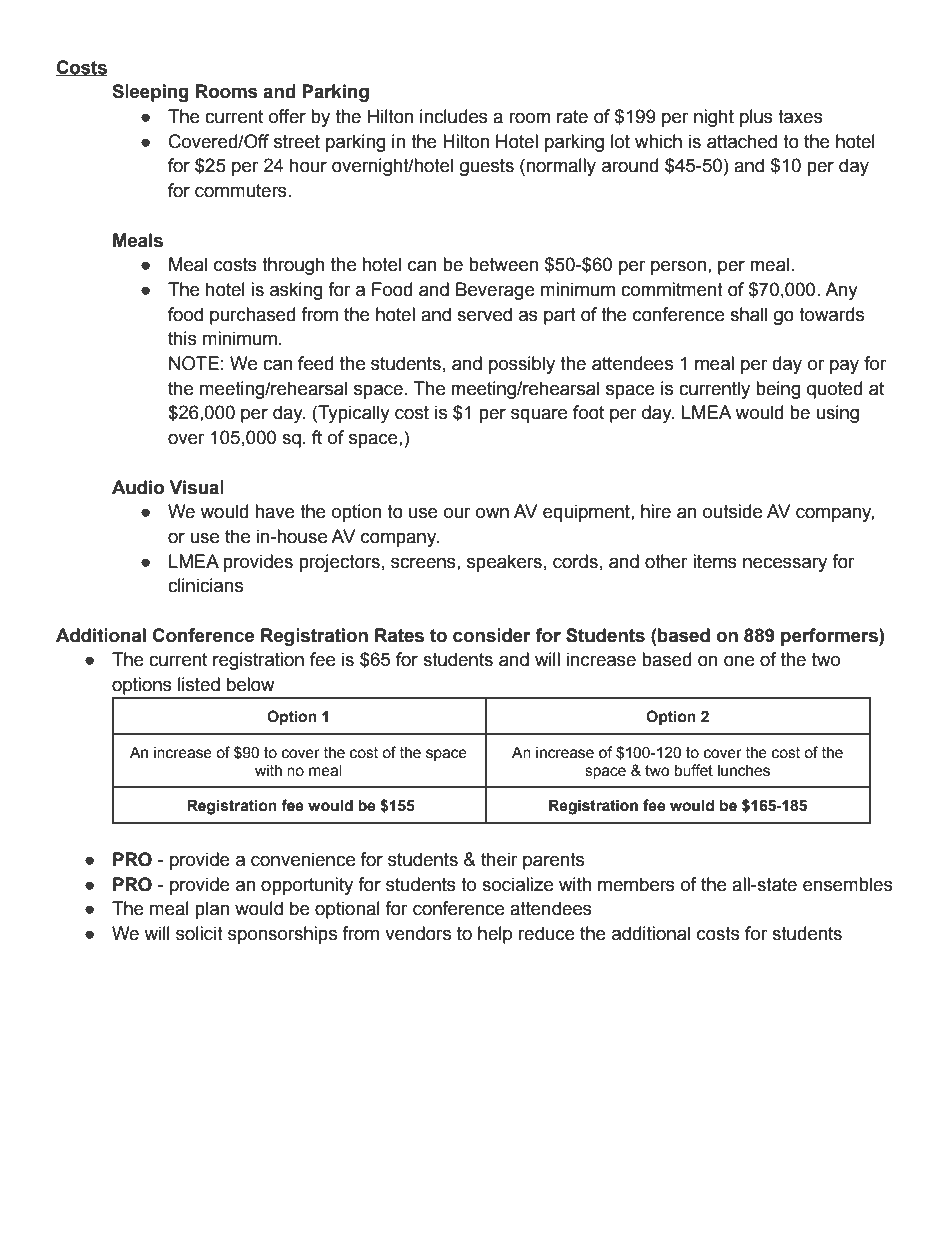 The image size is (952, 1233). Describe the element at coordinates (212, 910) in the page. I see `plan` at that location.
